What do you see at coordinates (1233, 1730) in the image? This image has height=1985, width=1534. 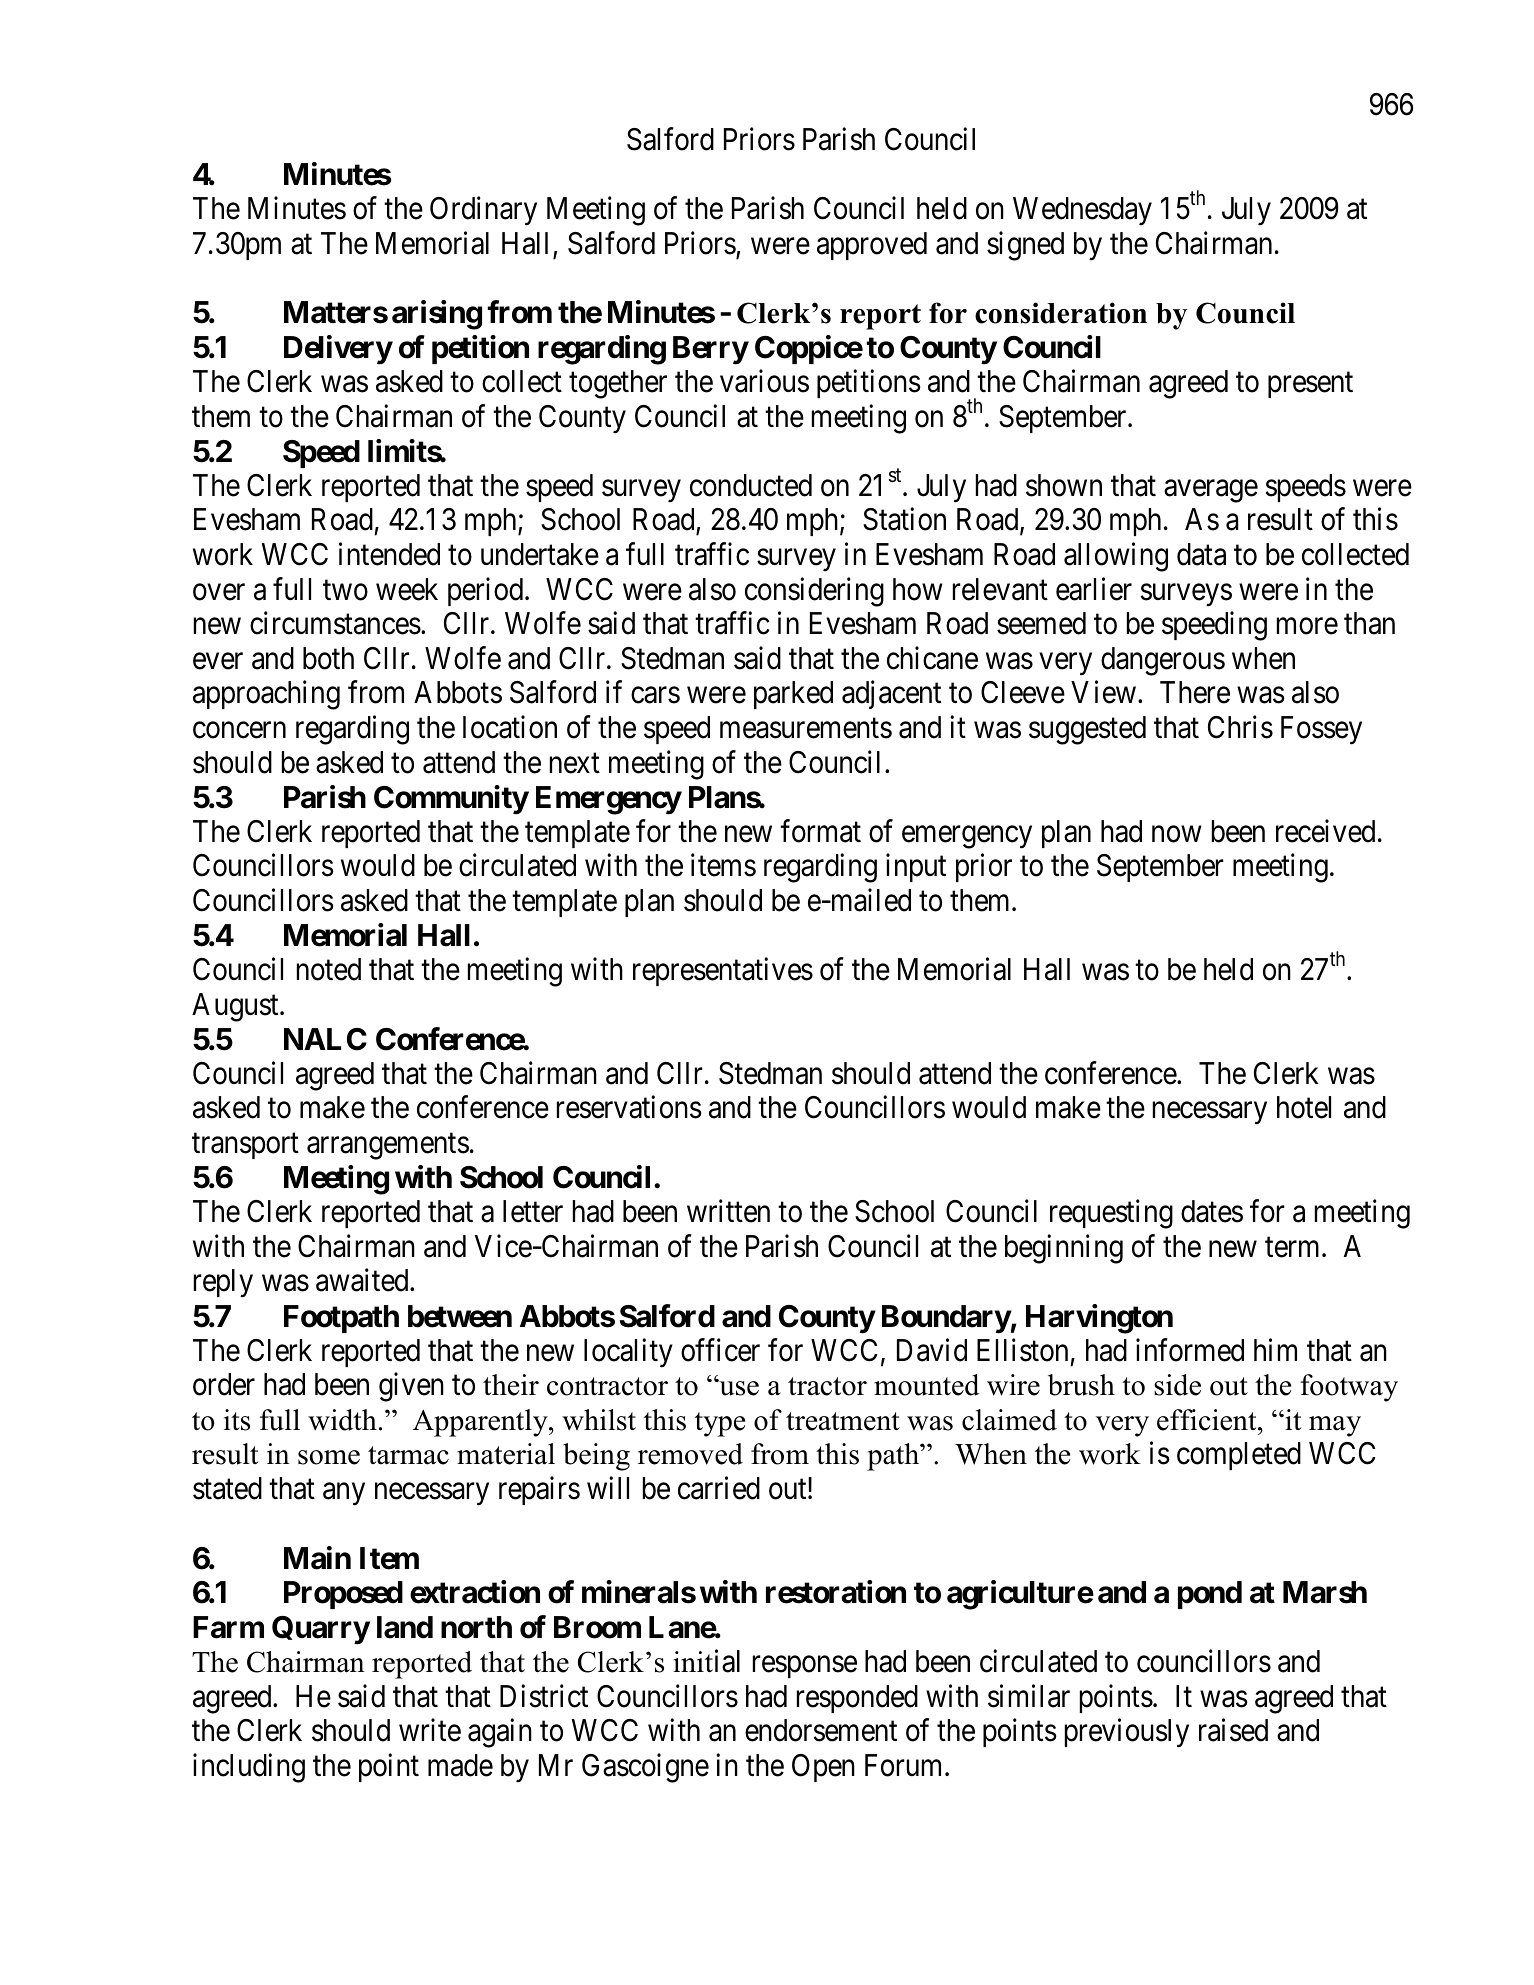 I see `raised` at bounding box center [1233, 1730].
